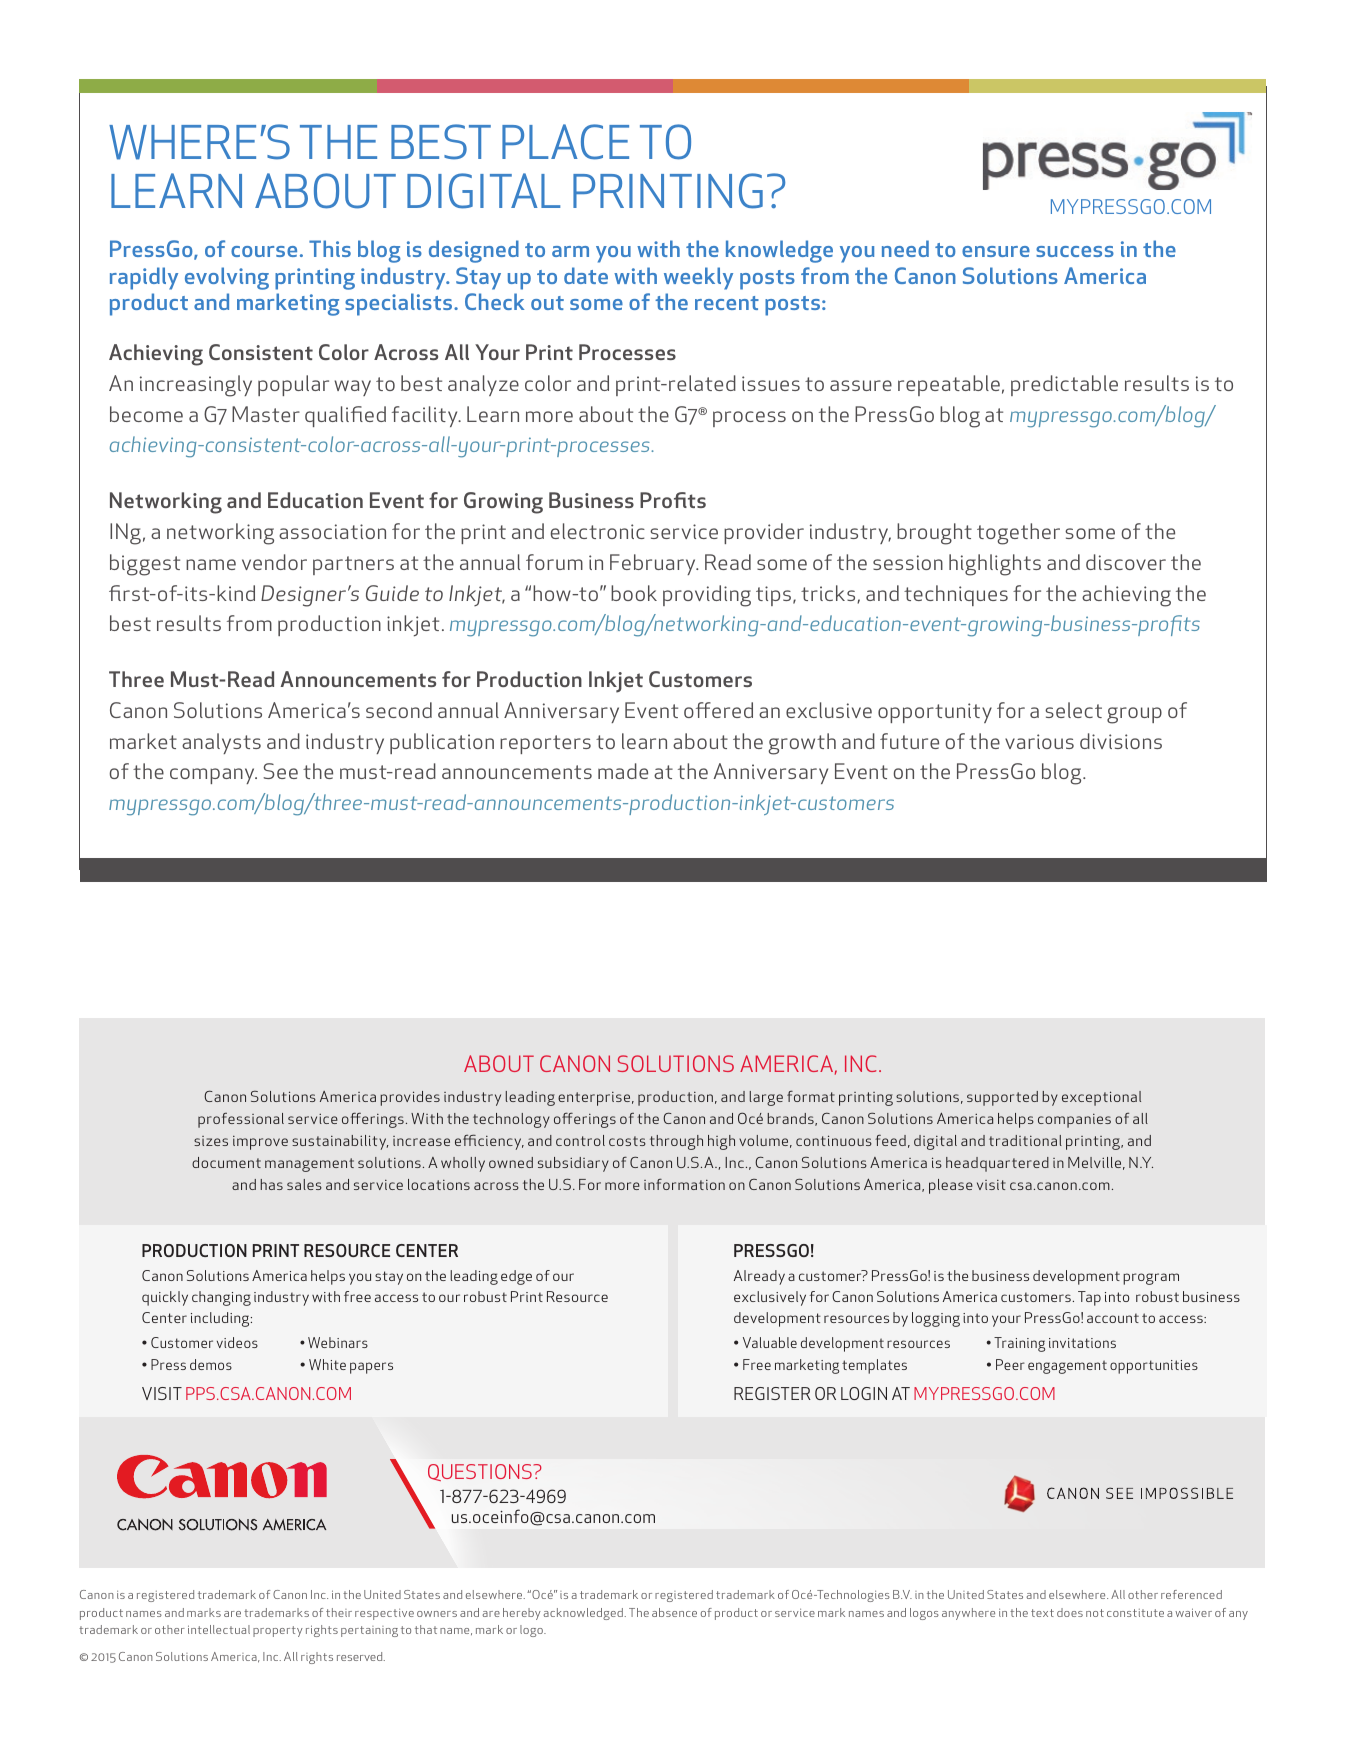  What do you see at coordinates (565, 142) in the screenshot?
I see `PLACE` at bounding box center [565, 142].
